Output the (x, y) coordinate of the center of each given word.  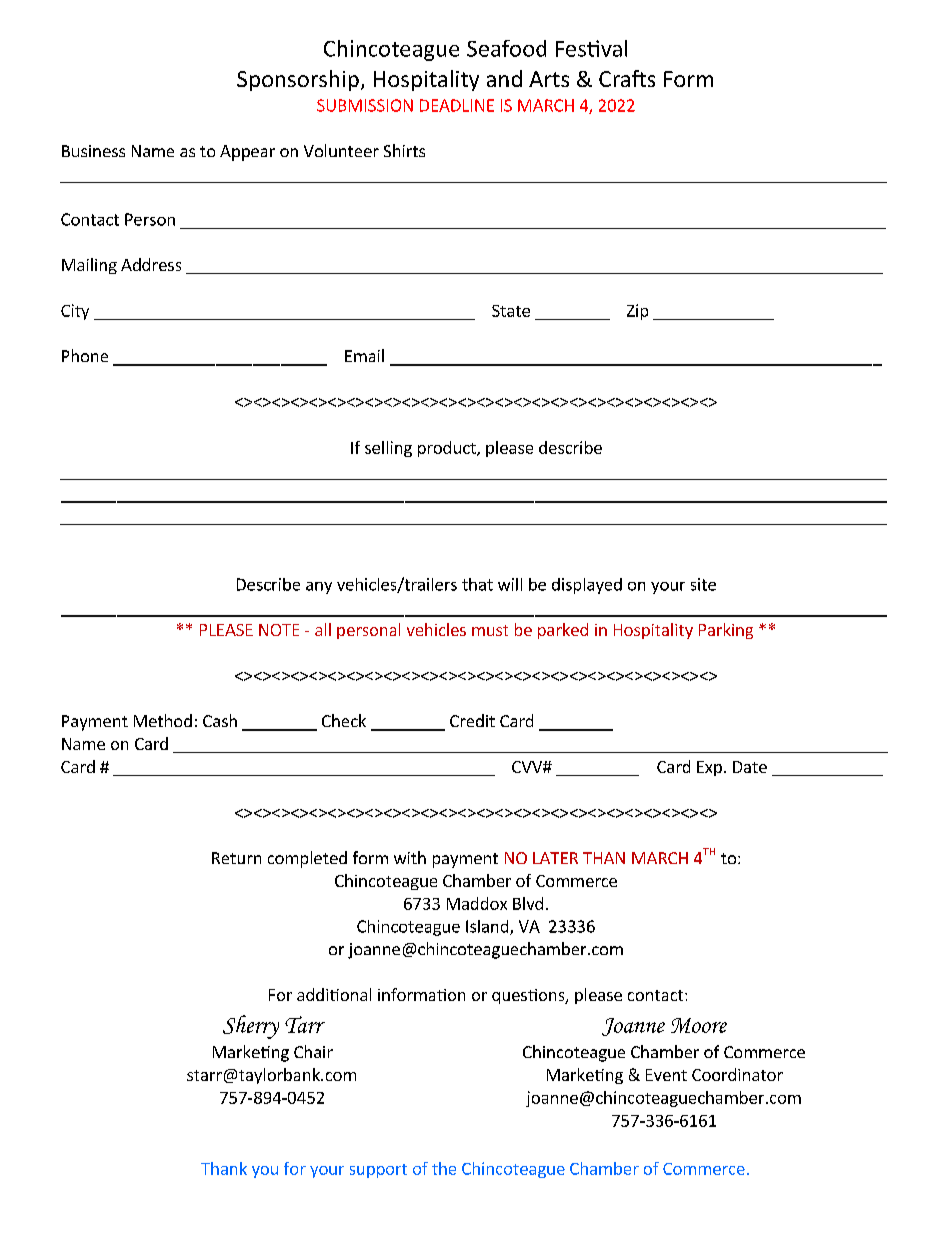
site (703, 584)
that (477, 584)
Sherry (251, 1027)
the (444, 1168)
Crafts (627, 78)
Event (666, 1075)
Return (236, 858)
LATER (555, 858)
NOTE (279, 630)
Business (93, 151)
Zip (637, 312)
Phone (85, 355)
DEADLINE (457, 105)
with (410, 857)
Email (364, 355)
